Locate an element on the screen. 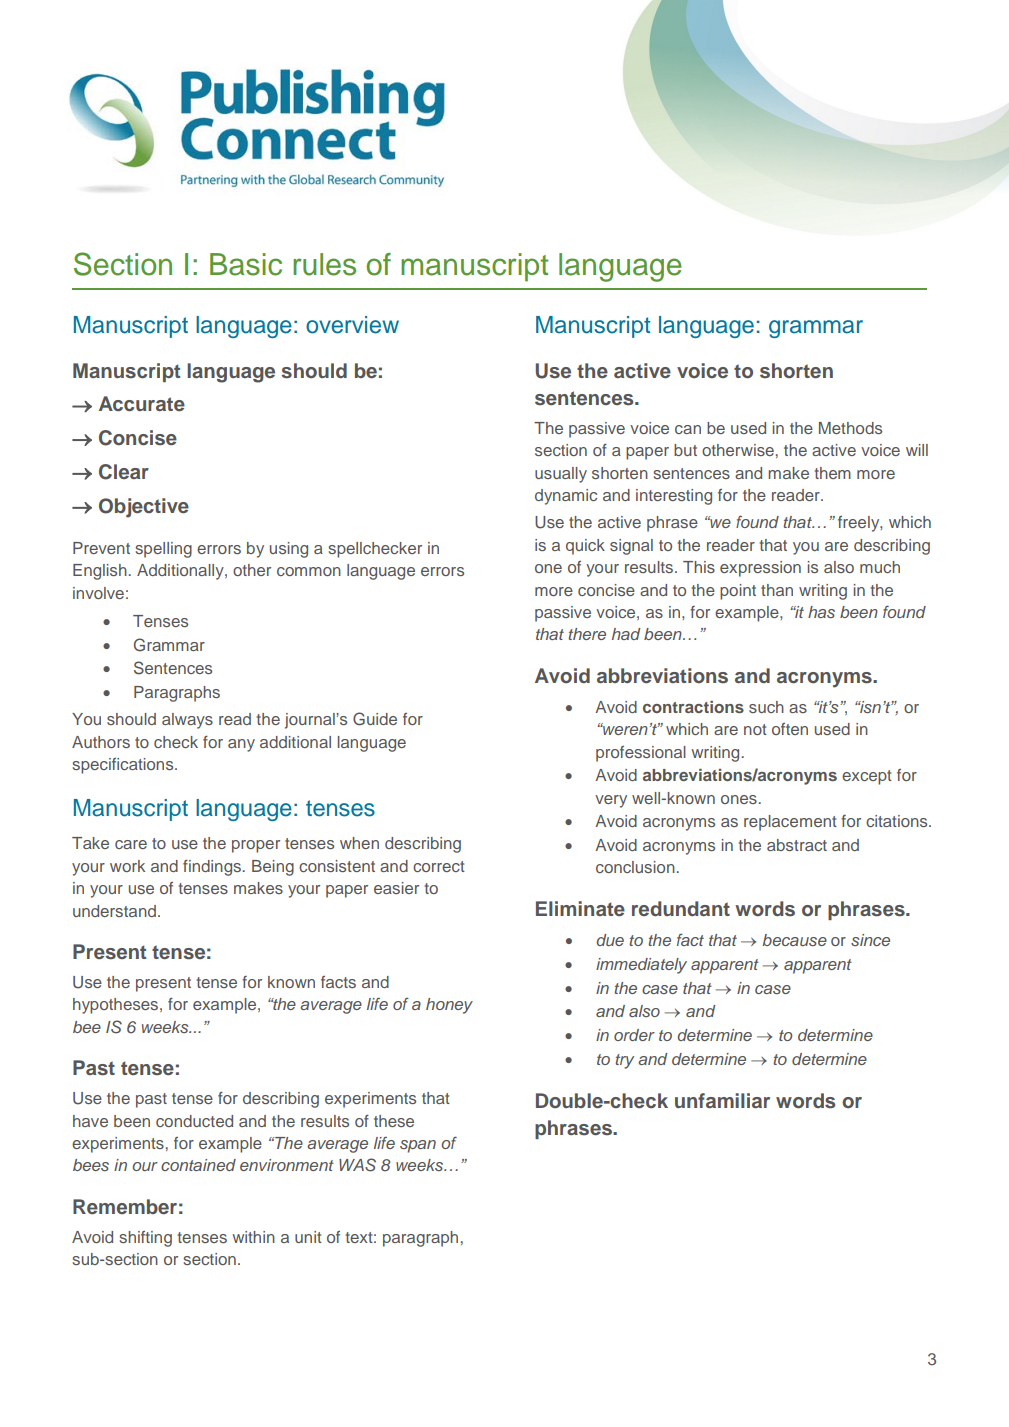 Image resolution: width=1009 pixels, height=1427 pixels. often is located at coordinates (790, 729).
